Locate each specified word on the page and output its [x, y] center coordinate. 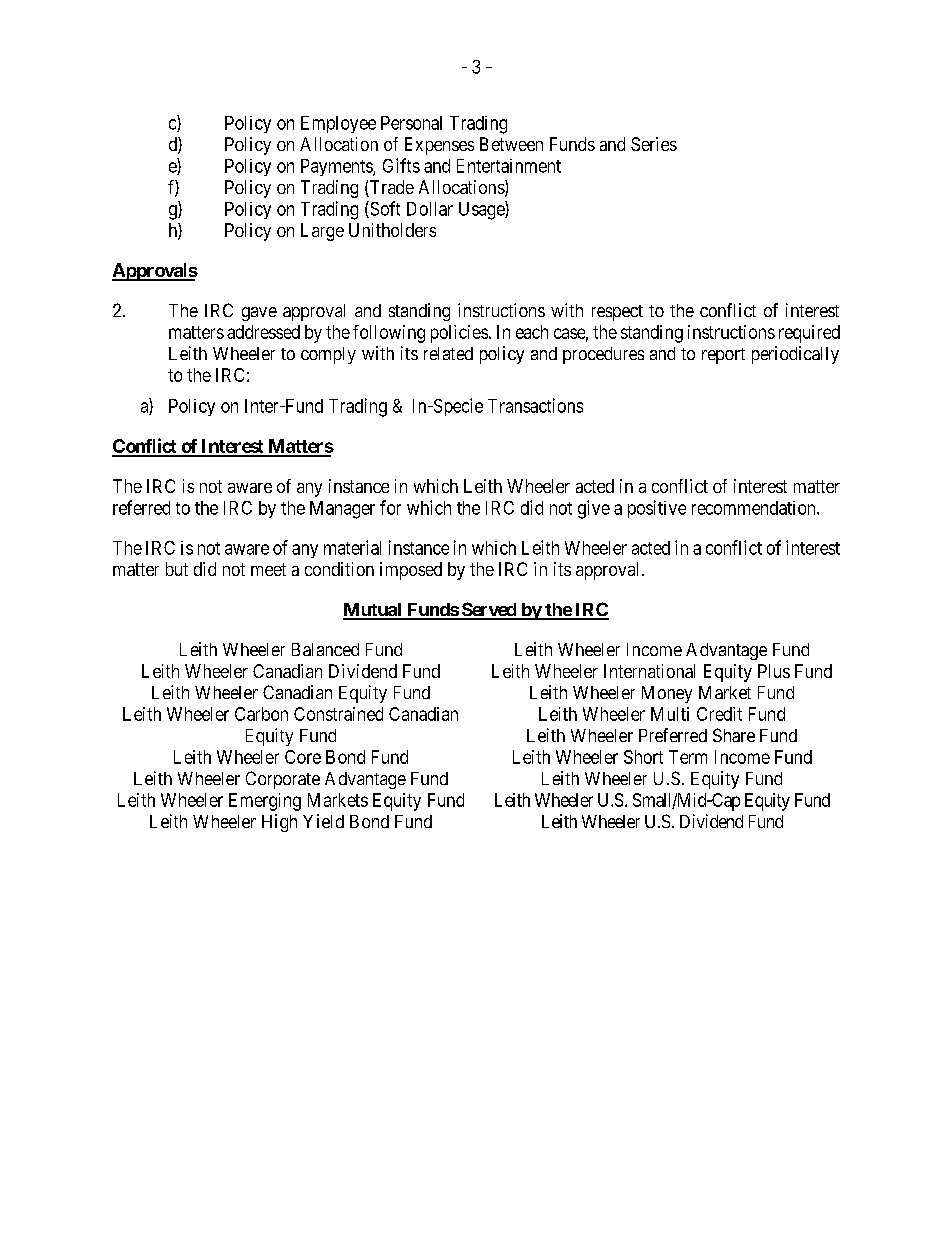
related [448, 353]
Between [511, 144]
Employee [338, 124]
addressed [263, 332]
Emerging [265, 802]
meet [268, 569]
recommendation [755, 508]
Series [654, 144]
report [723, 356]
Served [489, 610]
